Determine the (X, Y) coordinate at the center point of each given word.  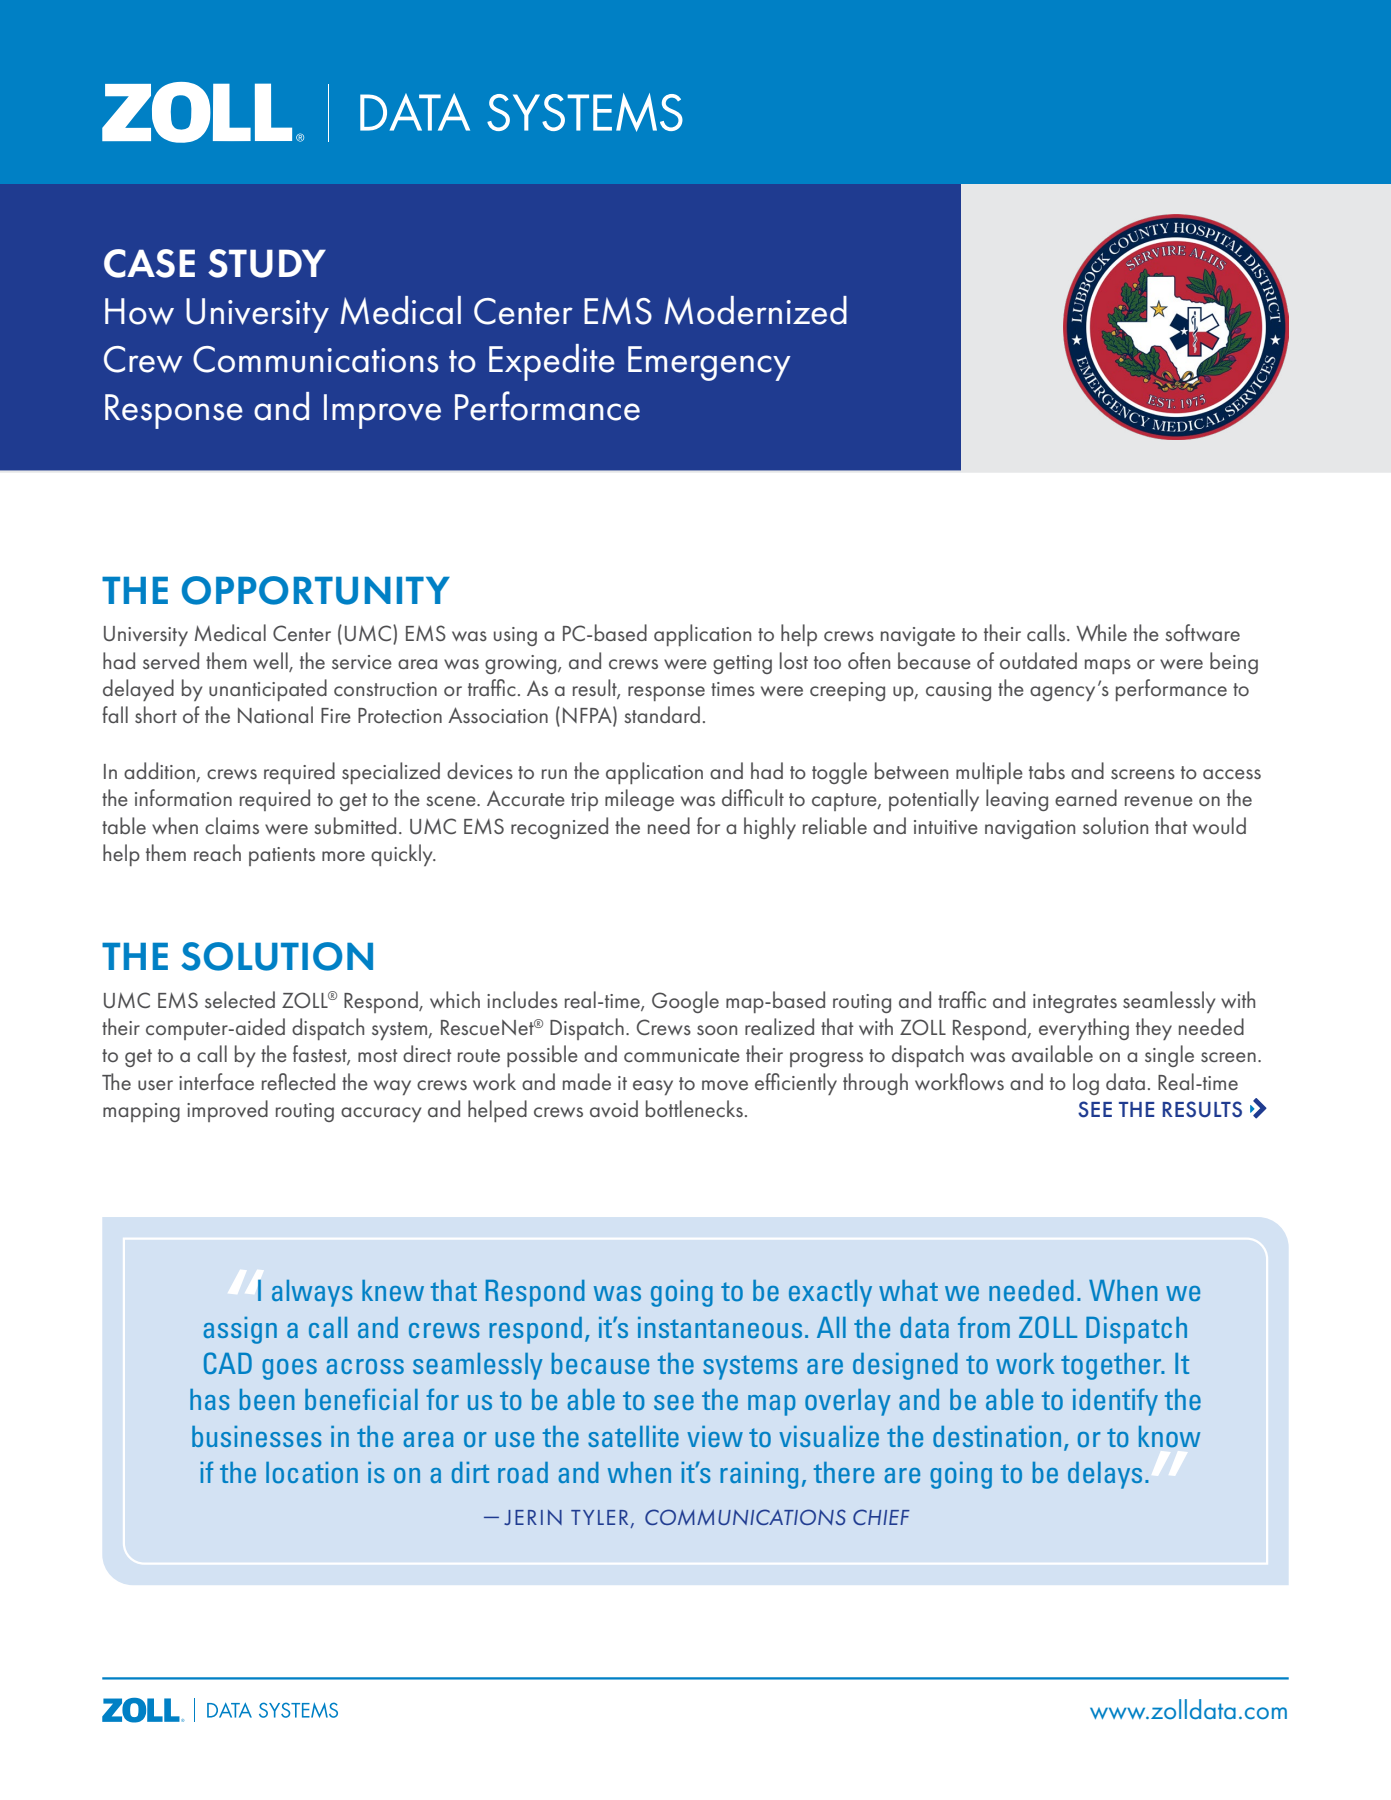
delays (1105, 1475)
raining (759, 1475)
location (312, 1472)
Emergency (709, 363)
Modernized (756, 310)
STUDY (267, 263)
